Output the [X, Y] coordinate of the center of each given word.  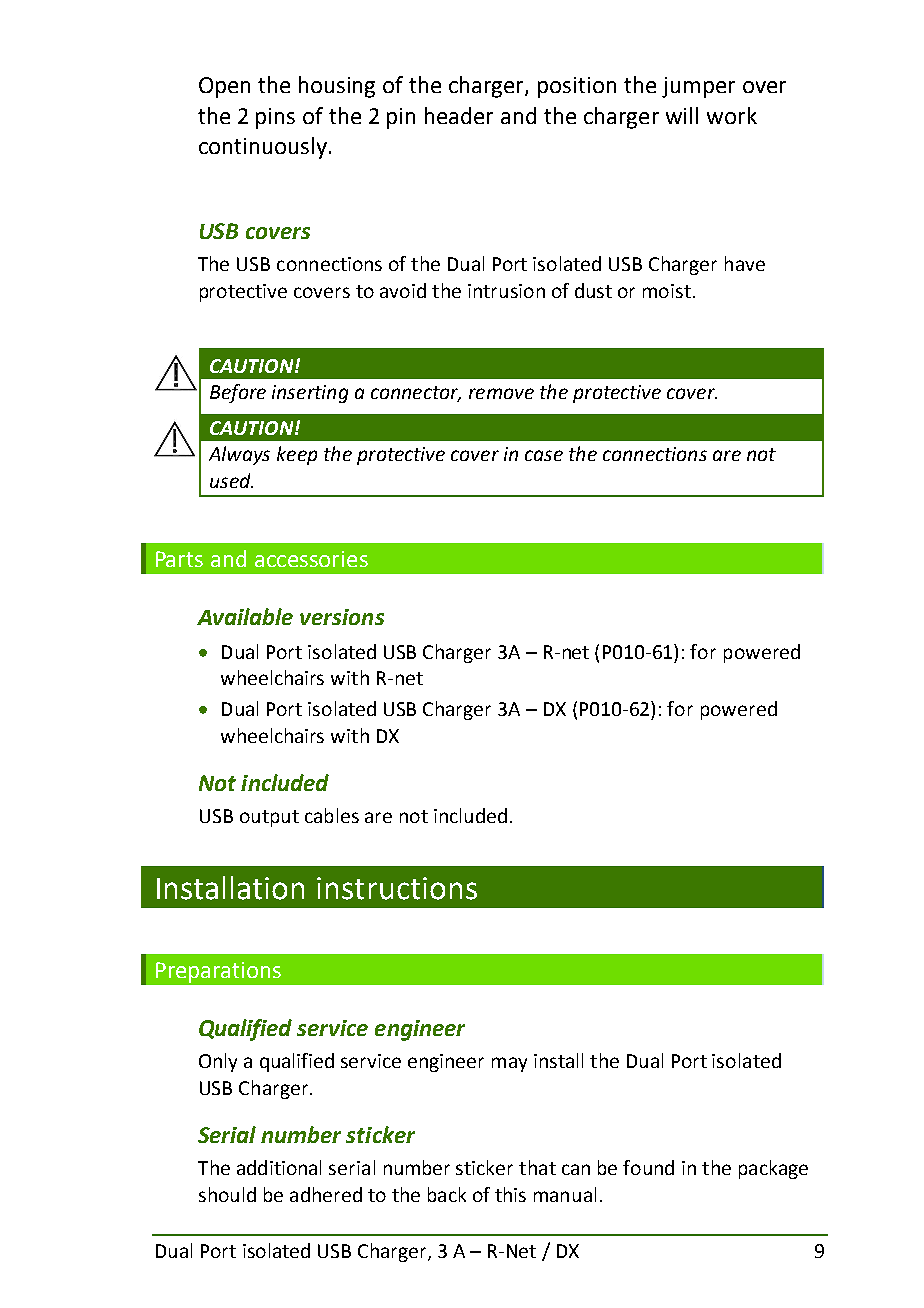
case [544, 455]
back [447, 1194]
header [459, 115]
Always [239, 455]
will [682, 115]
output [269, 818]
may [509, 1064]
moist [667, 291]
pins [275, 118]
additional [279, 1167]
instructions [397, 888]
